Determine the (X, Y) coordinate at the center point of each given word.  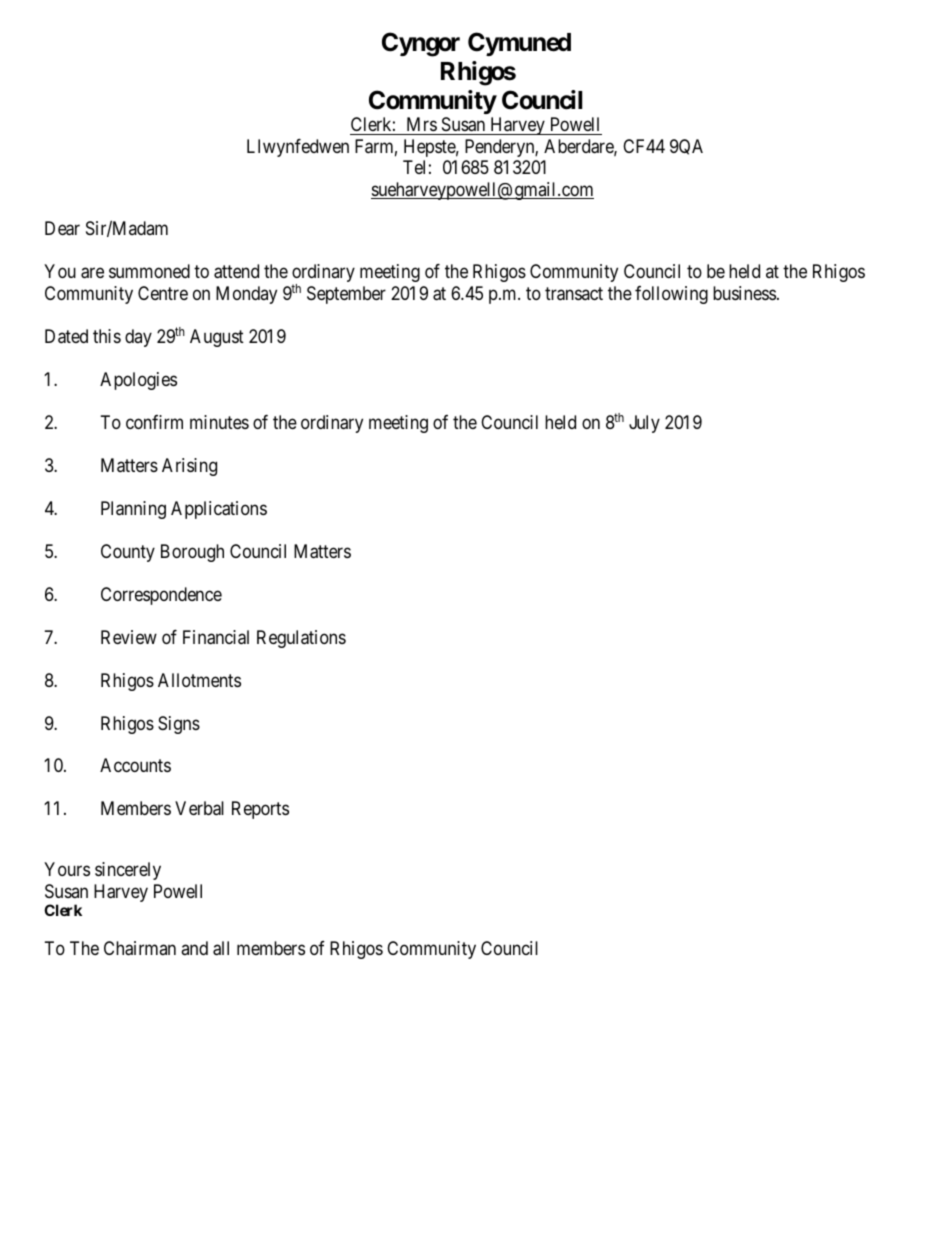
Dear (62, 228)
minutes (219, 422)
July (644, 424)
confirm (154, 422)
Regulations (301, 639)
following (671, 295)
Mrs (421, 126)
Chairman (140, 948)
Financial (216, 637)
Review (129, 637)
